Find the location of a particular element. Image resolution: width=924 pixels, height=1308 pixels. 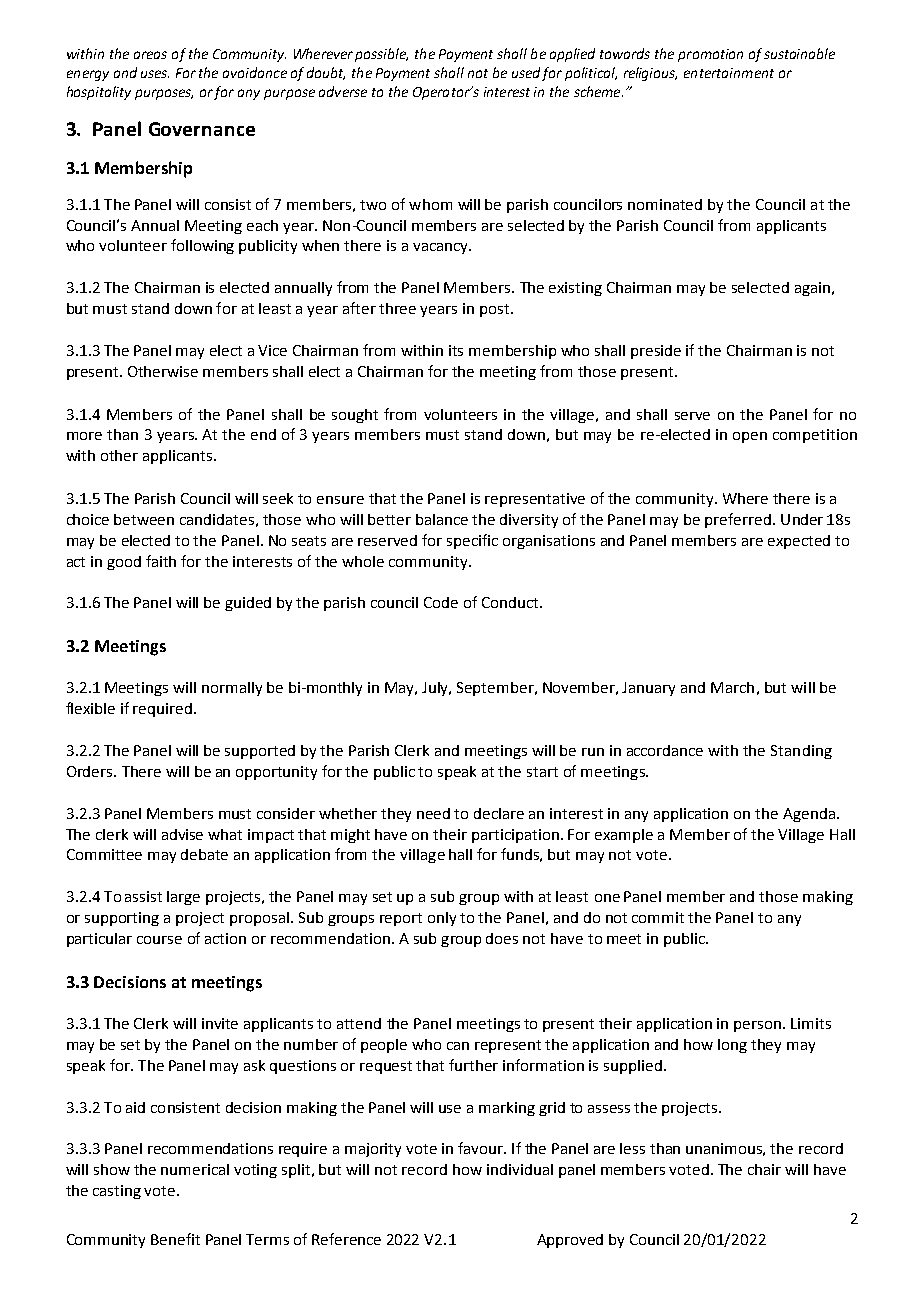

used is located at coordinates (526, 72).
